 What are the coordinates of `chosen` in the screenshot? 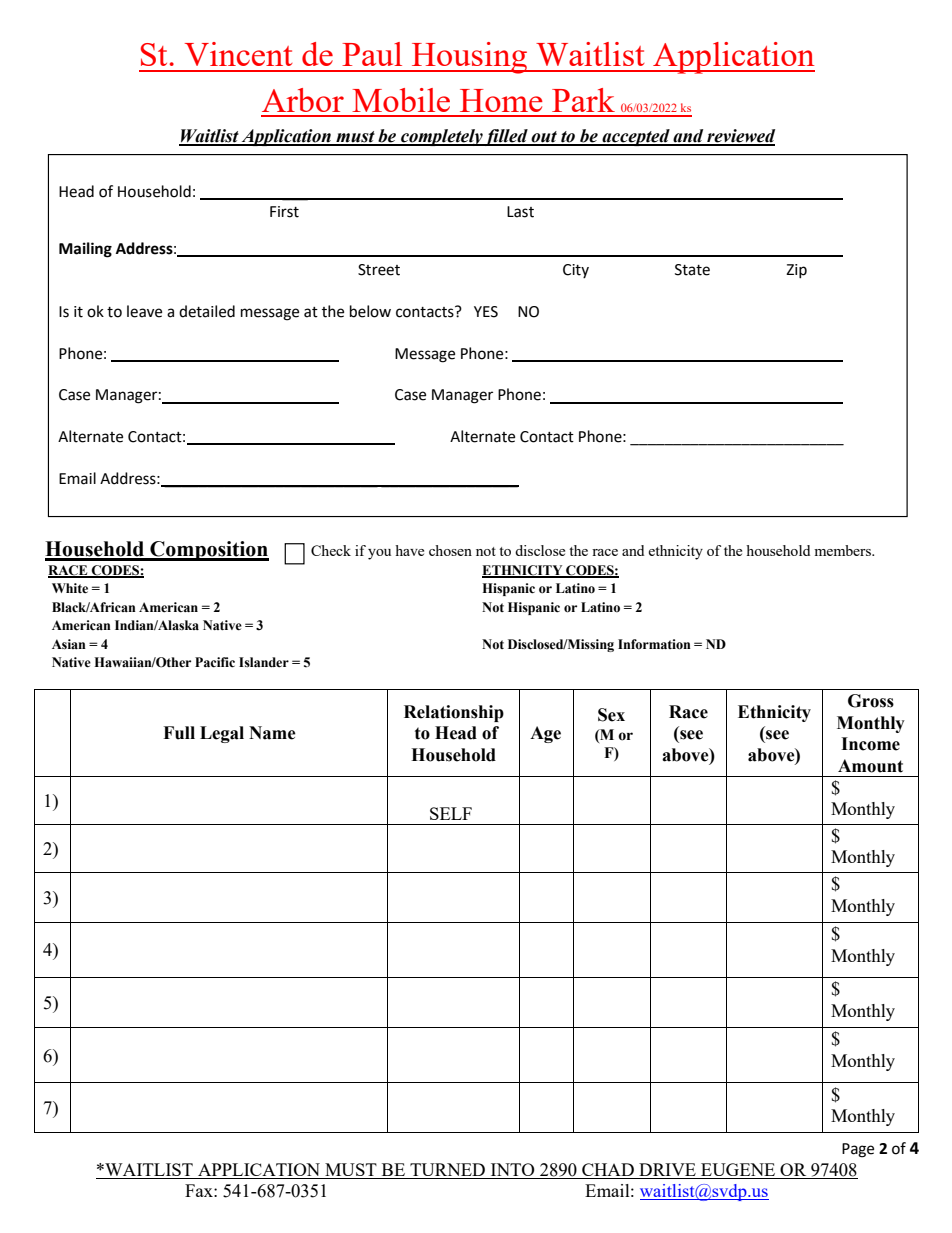 It's located at (450, 550).
